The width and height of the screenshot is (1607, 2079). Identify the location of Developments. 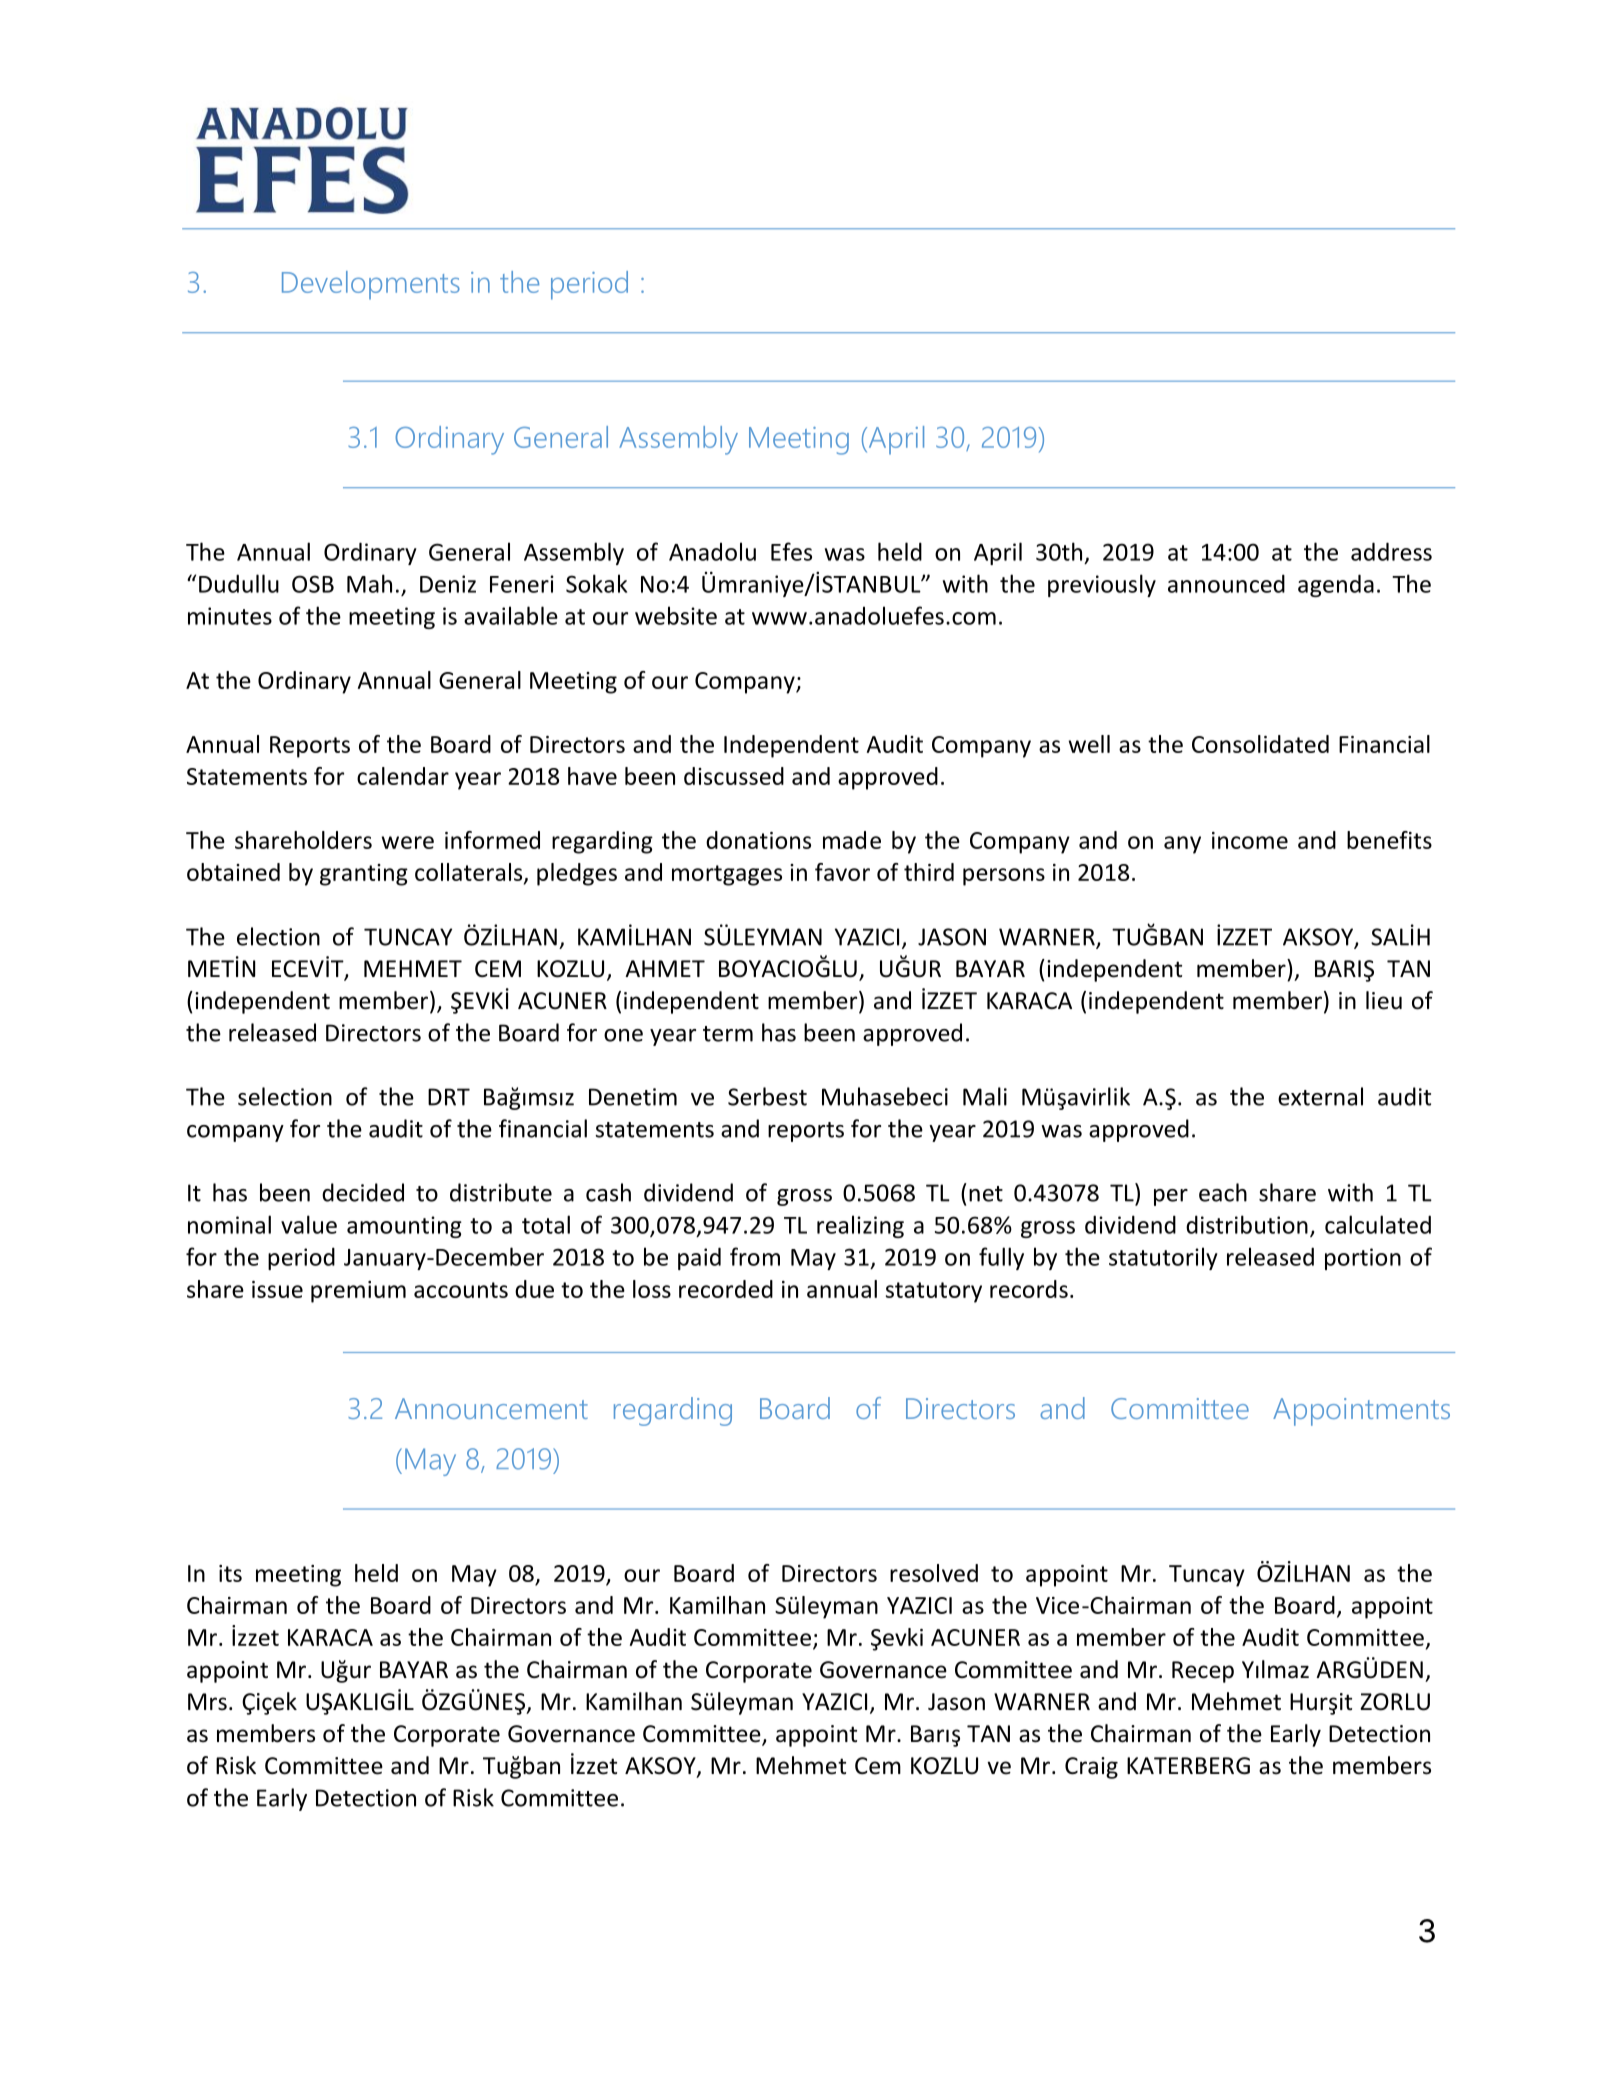
(371, 285).
